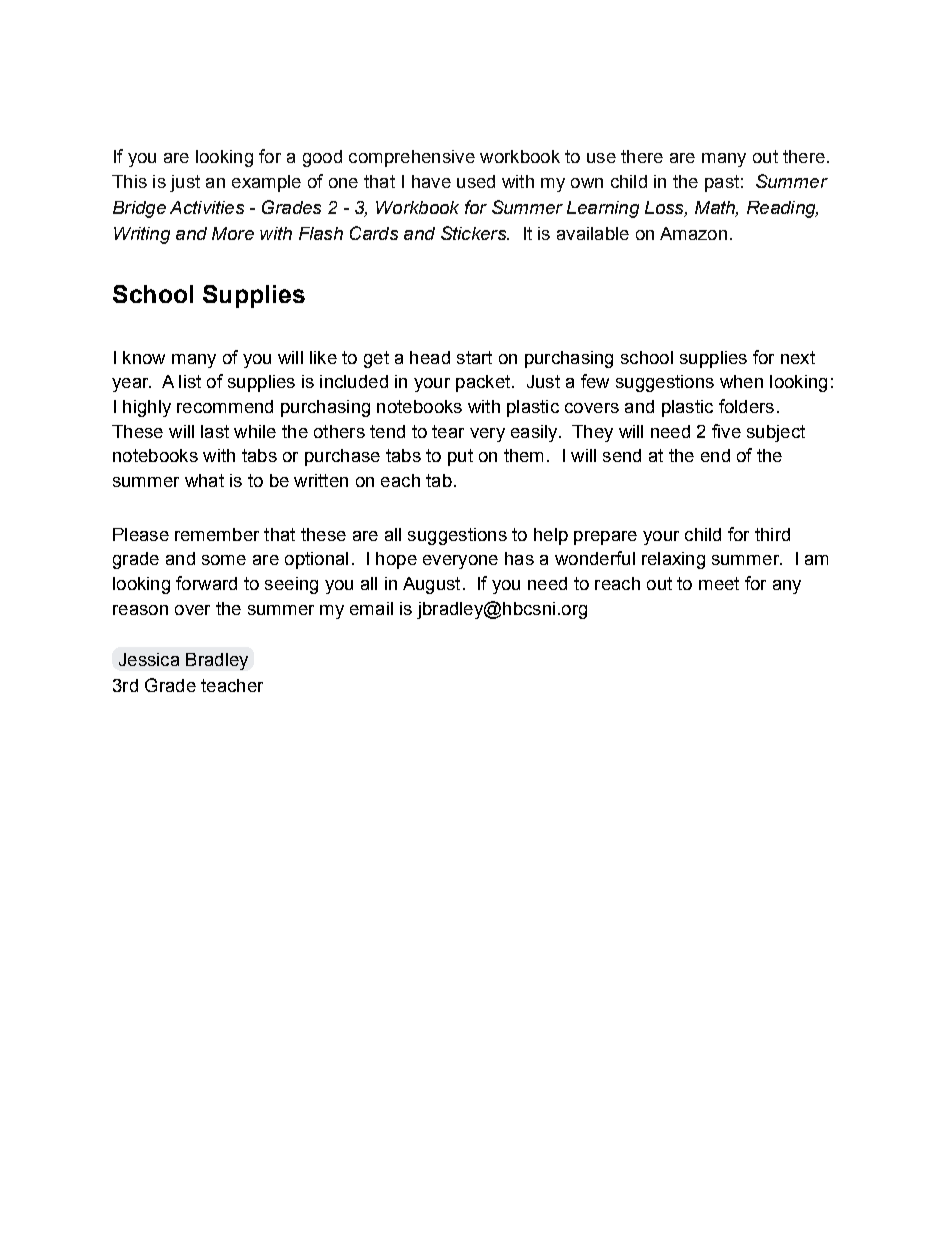  I want to click on remember, so click(217, 534).
